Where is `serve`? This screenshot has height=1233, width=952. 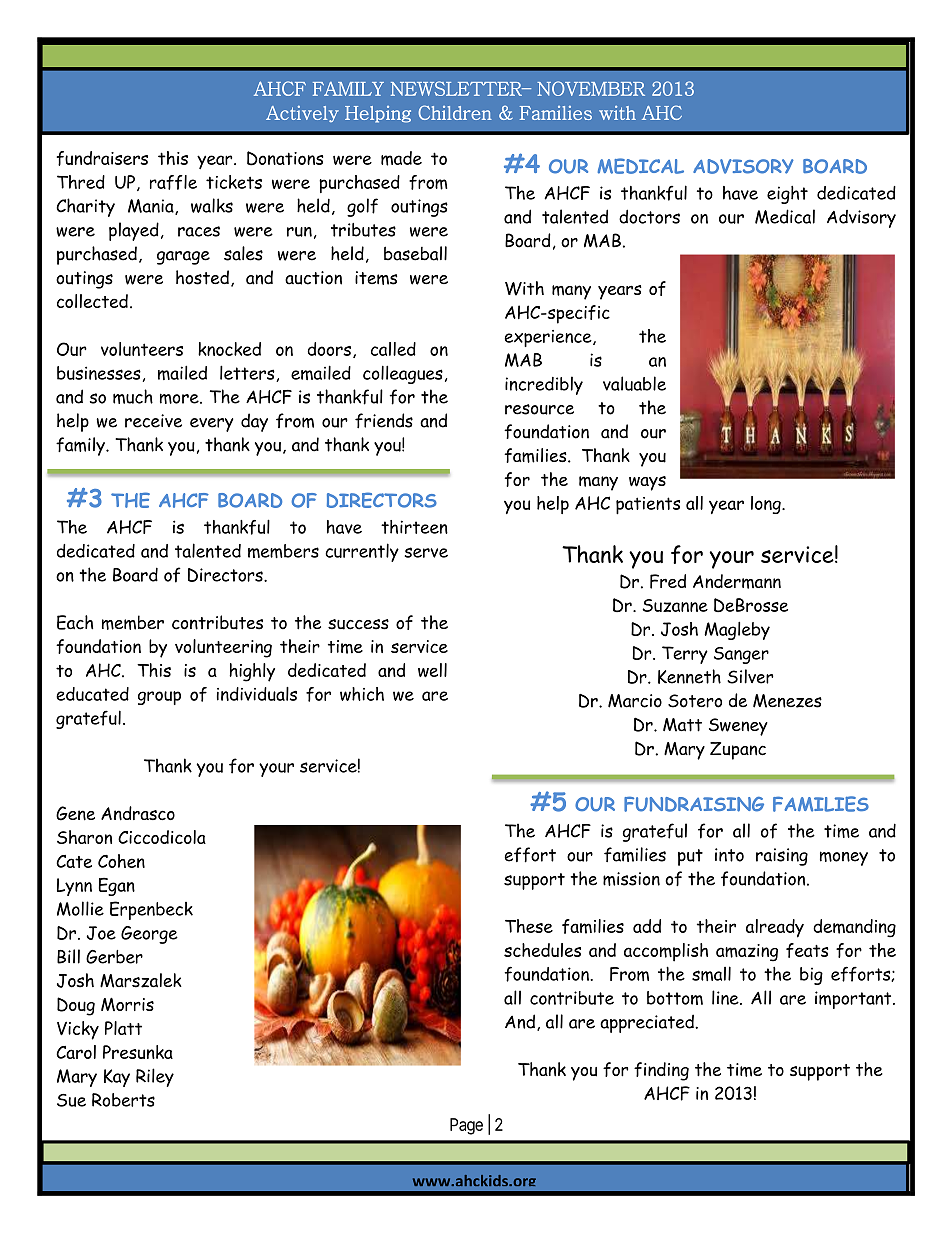 serve is located at coordinates (426, 552).
